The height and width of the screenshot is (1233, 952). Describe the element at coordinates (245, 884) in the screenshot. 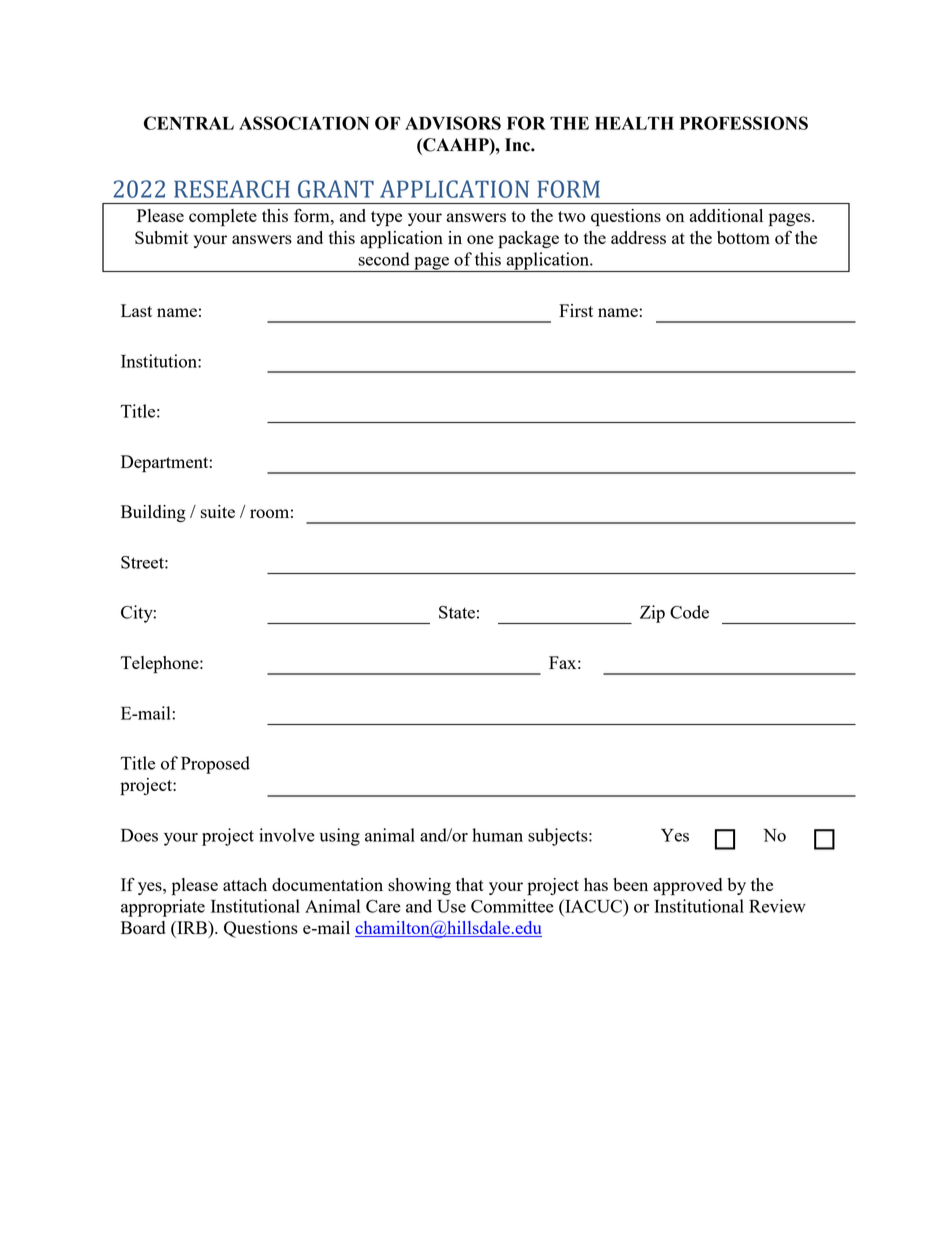

I see `attach` at that location.
